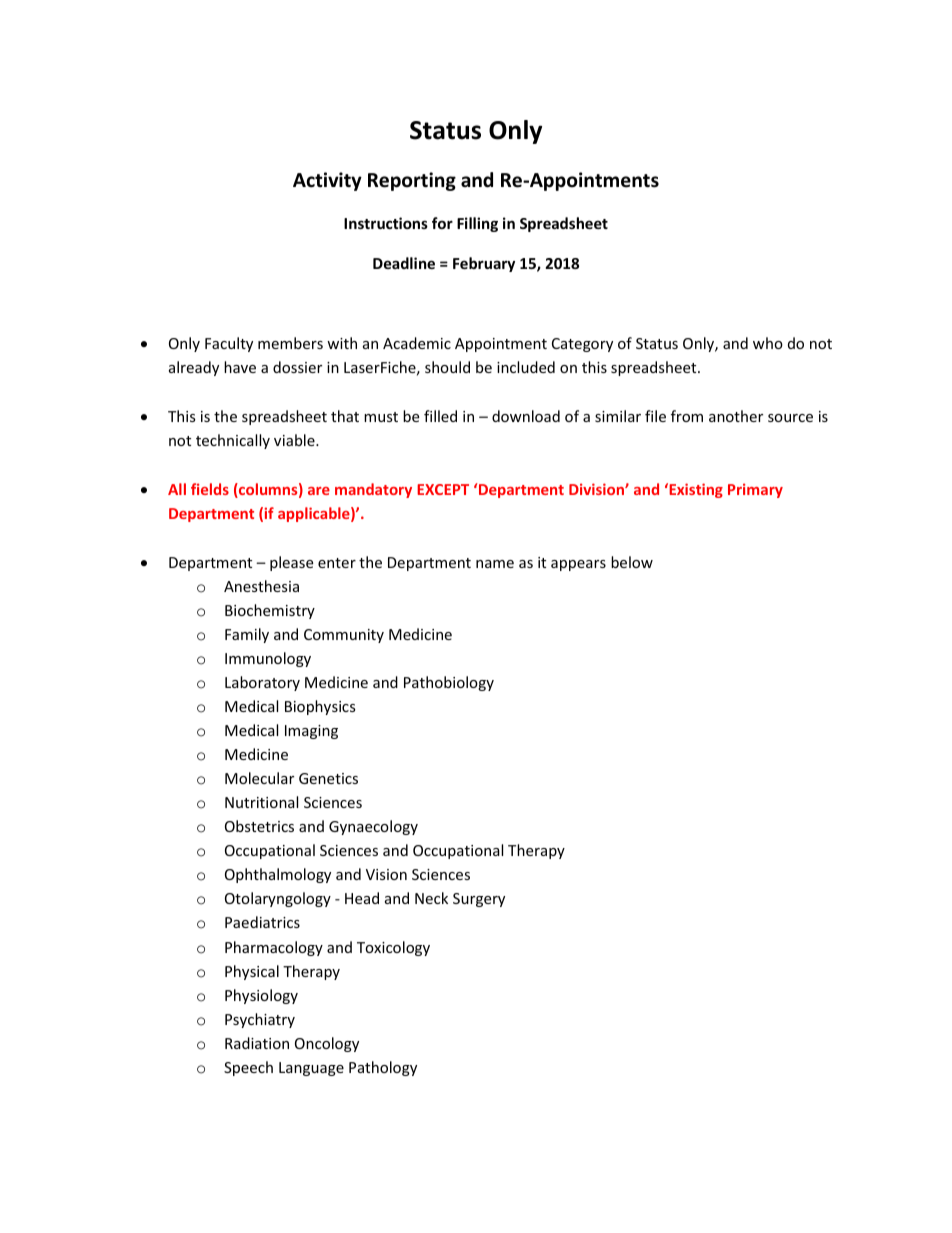  What do you see at coordinates (479, 900) in the screenshot?
I see `Surgery` at bounding box center [479, 900].
